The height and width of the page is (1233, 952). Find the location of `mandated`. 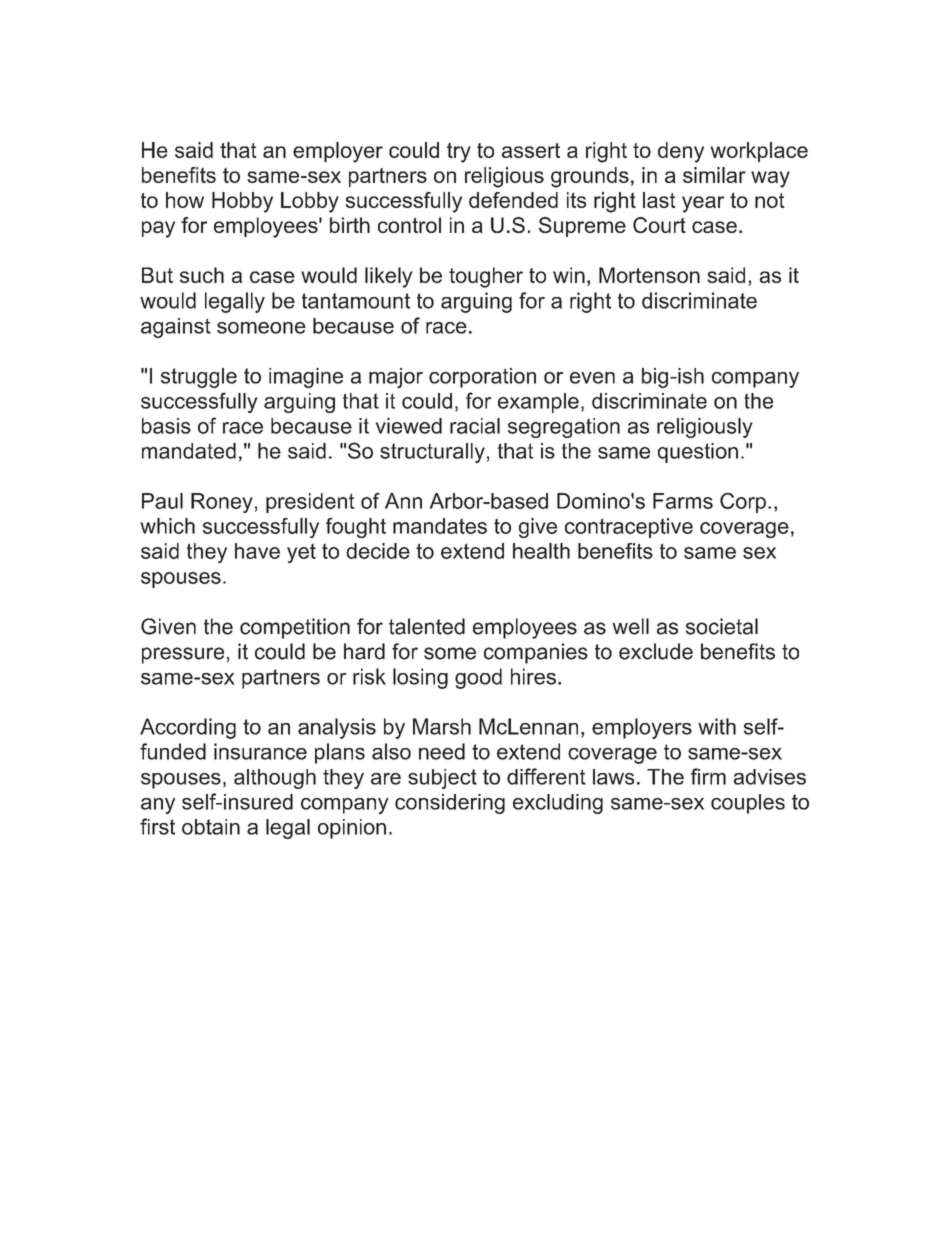

mandated is located at coordinates (189, 451).
